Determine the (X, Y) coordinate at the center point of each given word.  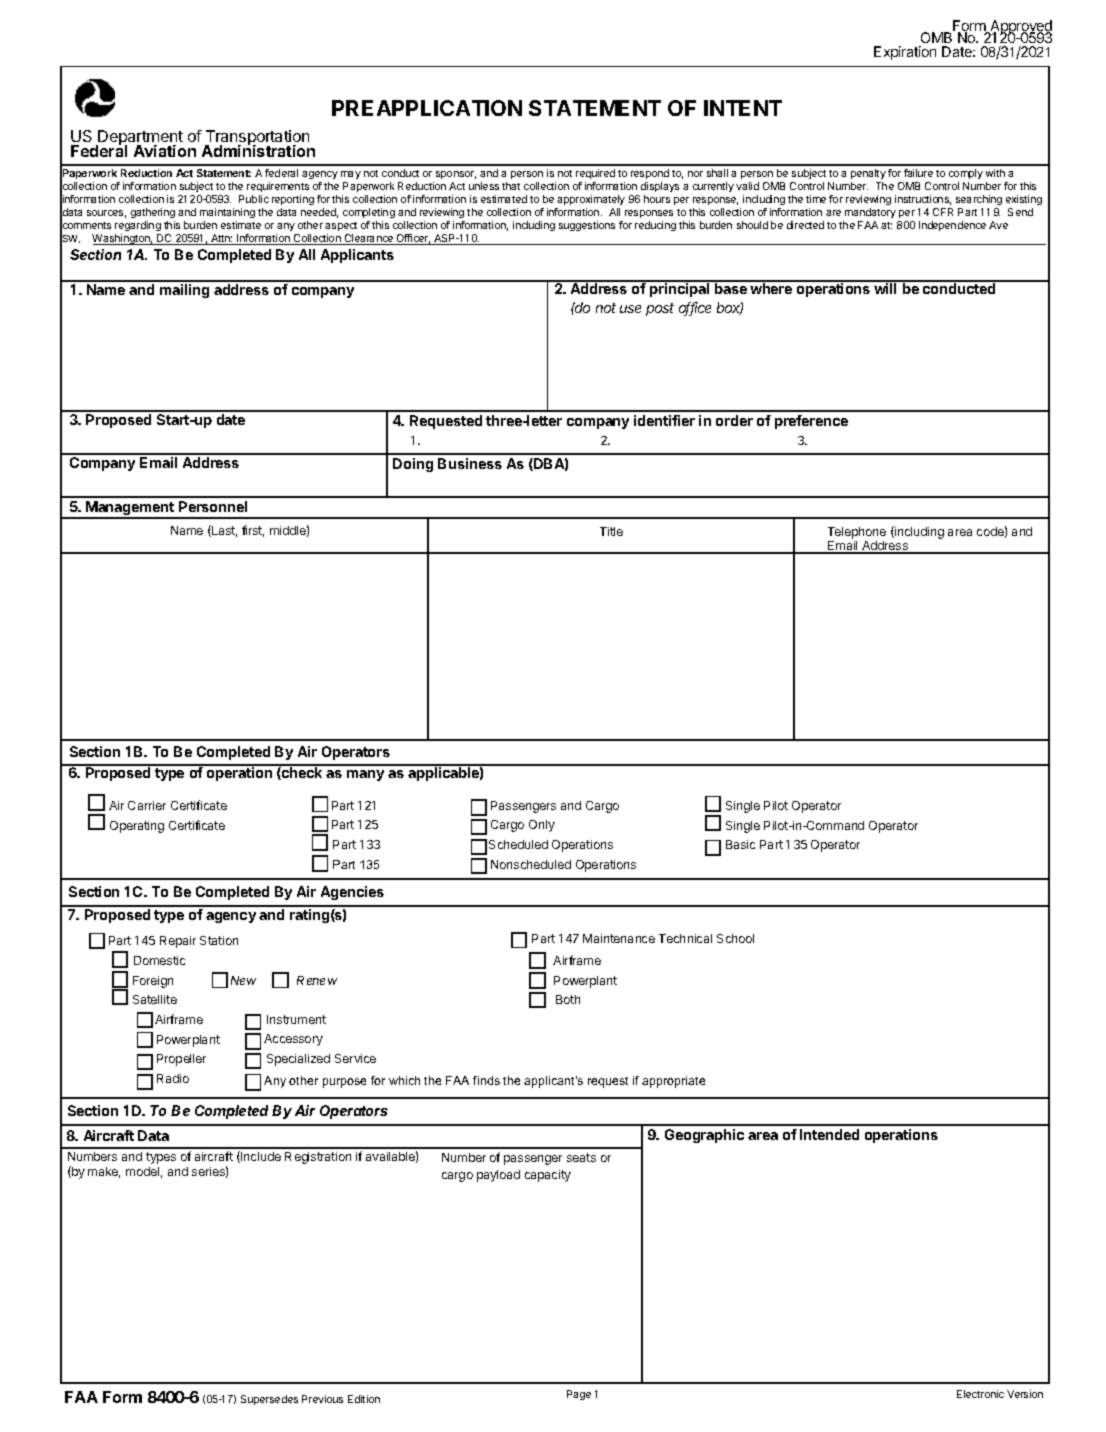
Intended (829, 1134)
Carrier (147, 805)
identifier (664, 420)
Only (542, 826)
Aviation (165, 151)
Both (568, 999)
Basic (740, 844)
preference (811, 422)
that (511, 186)
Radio (173, 1078)
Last (223, 531)
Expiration (905, 53)
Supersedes (269, 1400)
